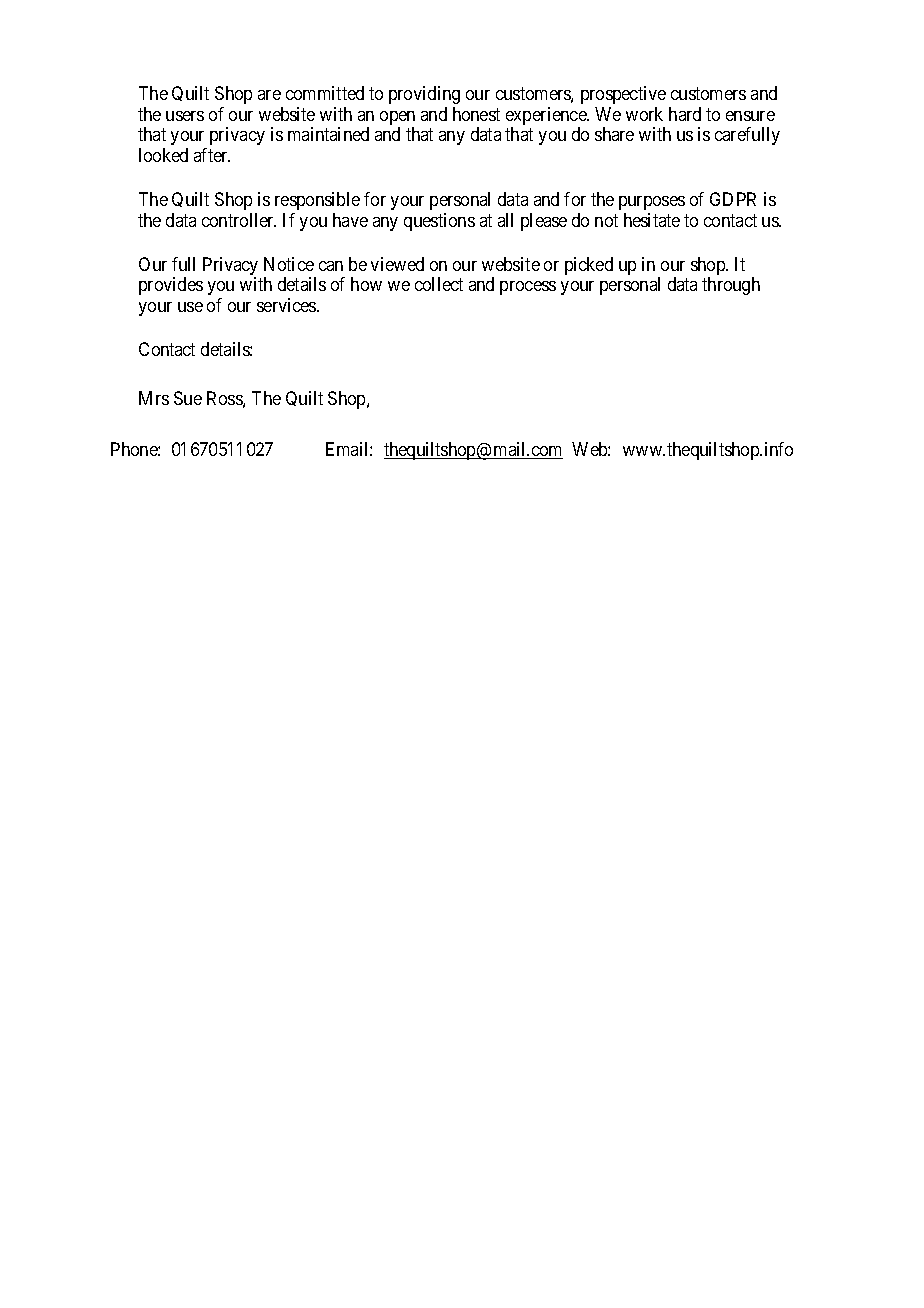  Describe the element at coordinates (424, 95) in the image. I see `providing` at that location.
